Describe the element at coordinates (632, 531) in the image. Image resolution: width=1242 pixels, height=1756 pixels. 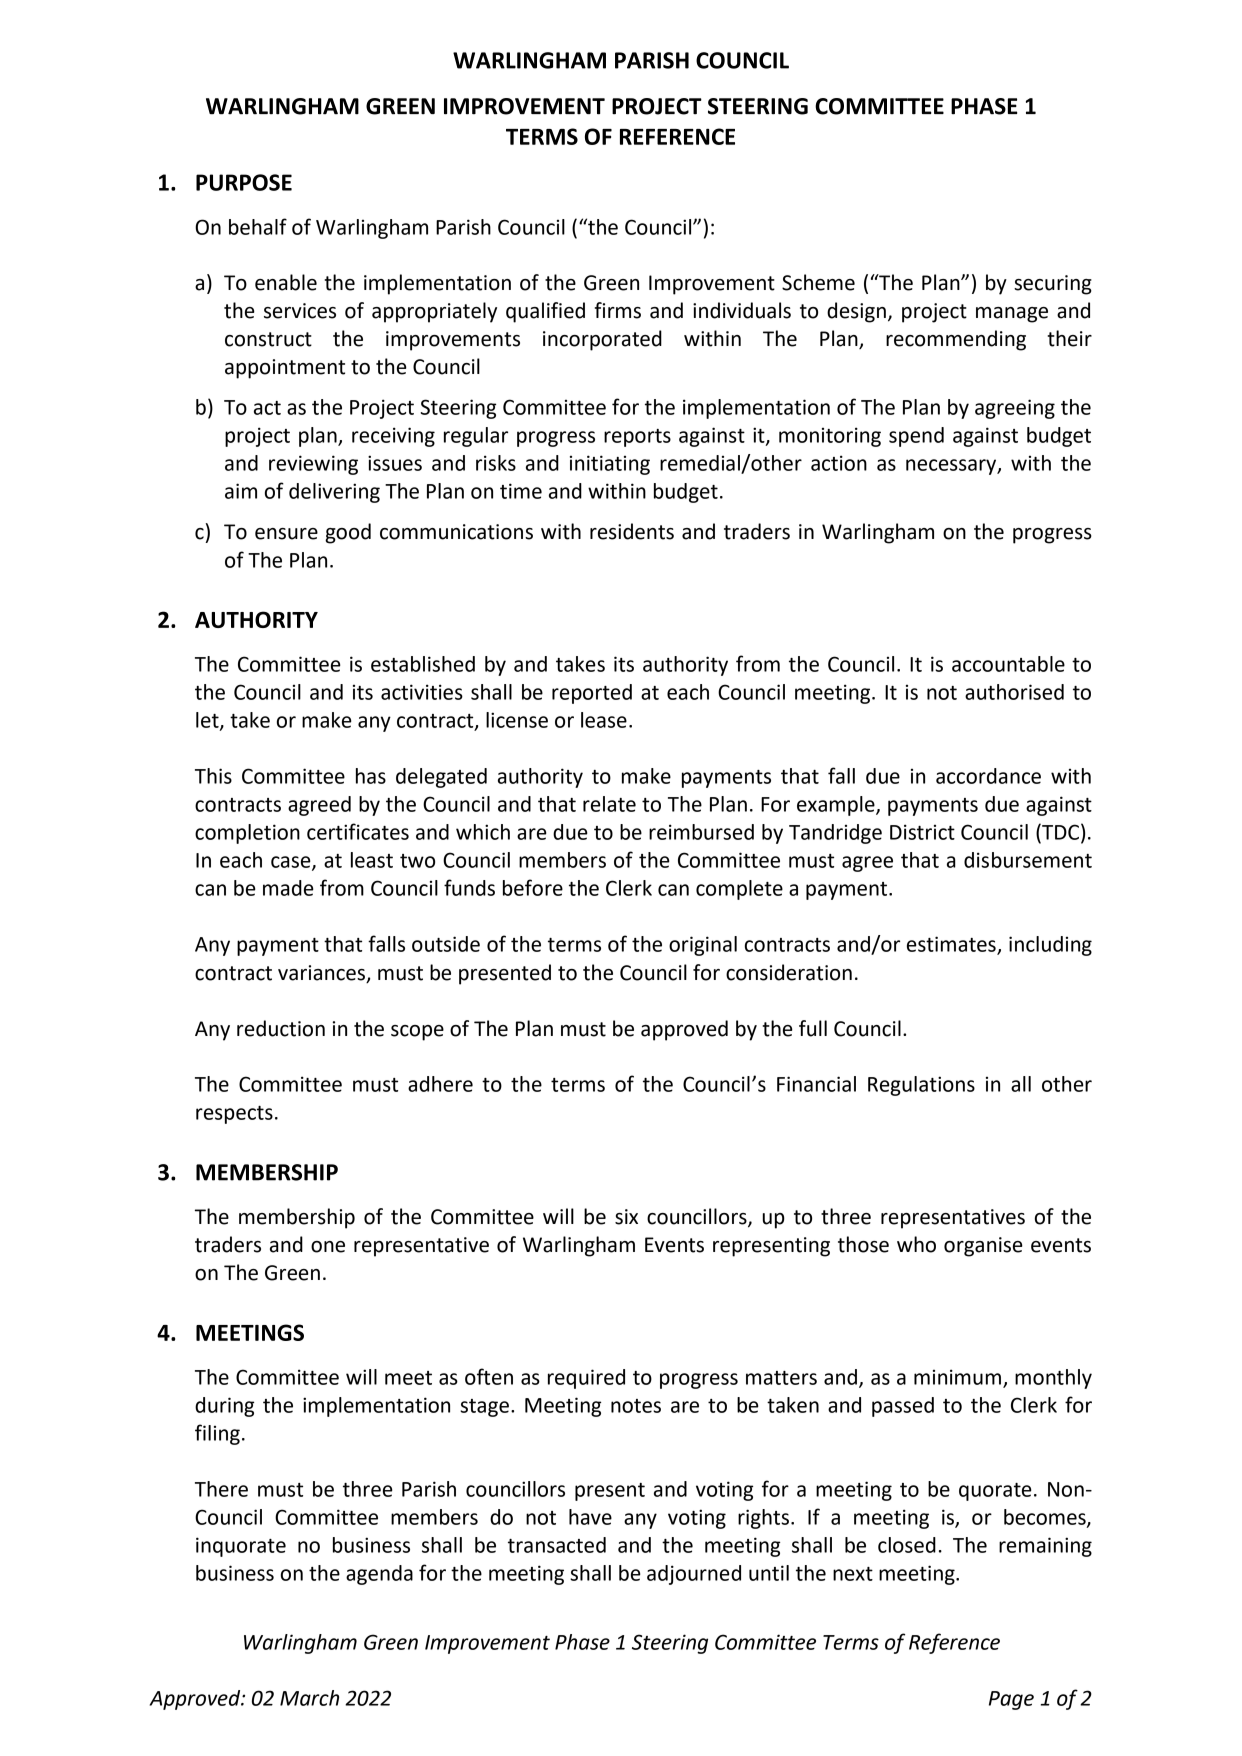
I see `residents` at that location.
